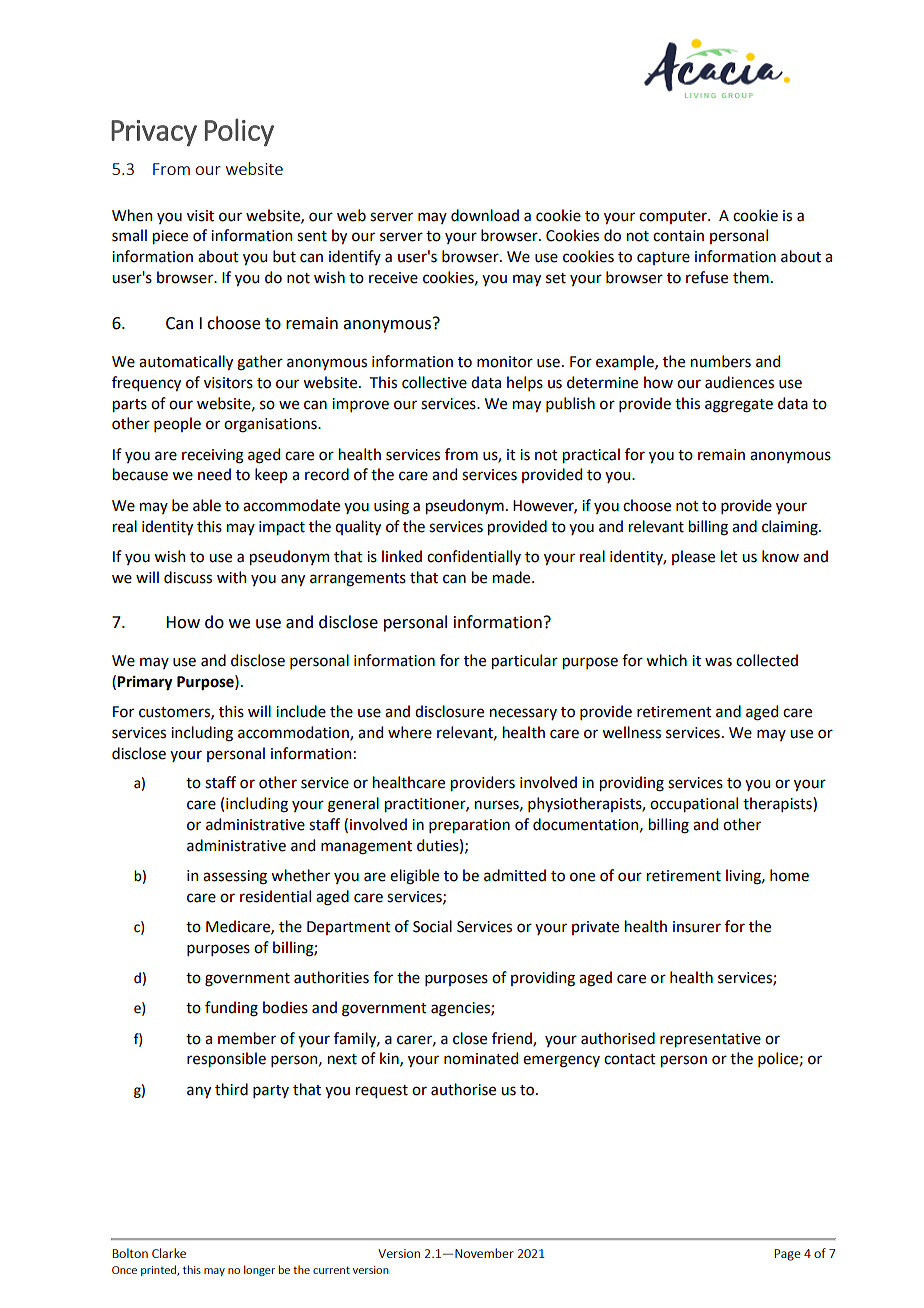 The image size is (924, 1308). I want to click on funding, so click(231, 1009).
